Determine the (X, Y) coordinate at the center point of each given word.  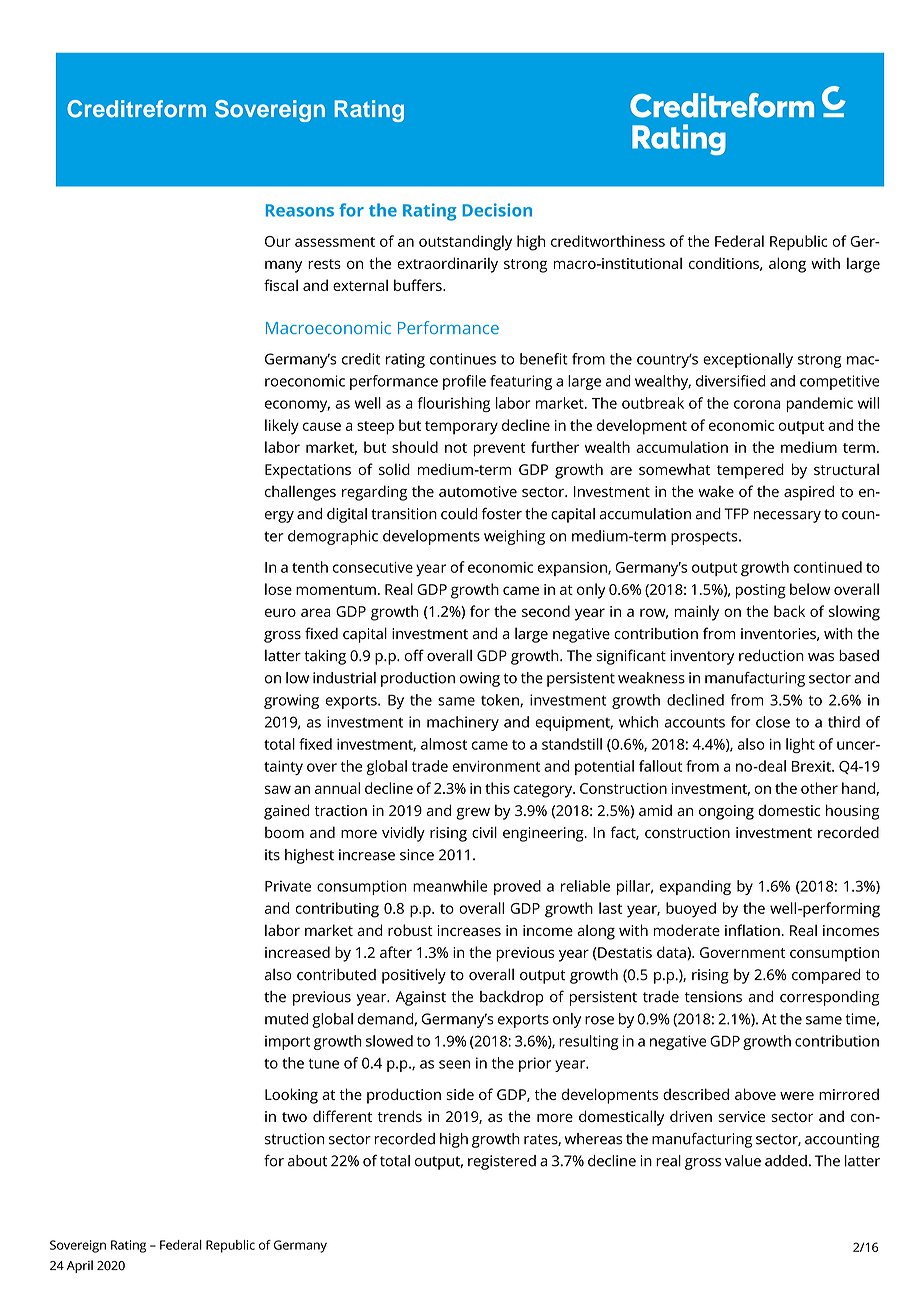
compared (826, 976)
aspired (809, 493)
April (80, 1266)
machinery (463, 723)
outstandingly (465, 243)
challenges (300, 493)
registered (502, 1162)
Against (421, 998)
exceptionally (748, 360)
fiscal (281, 285)
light (800, 745)
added (786, 1161)
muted (286, 1019)
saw (278, 789)
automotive (478, 491)
